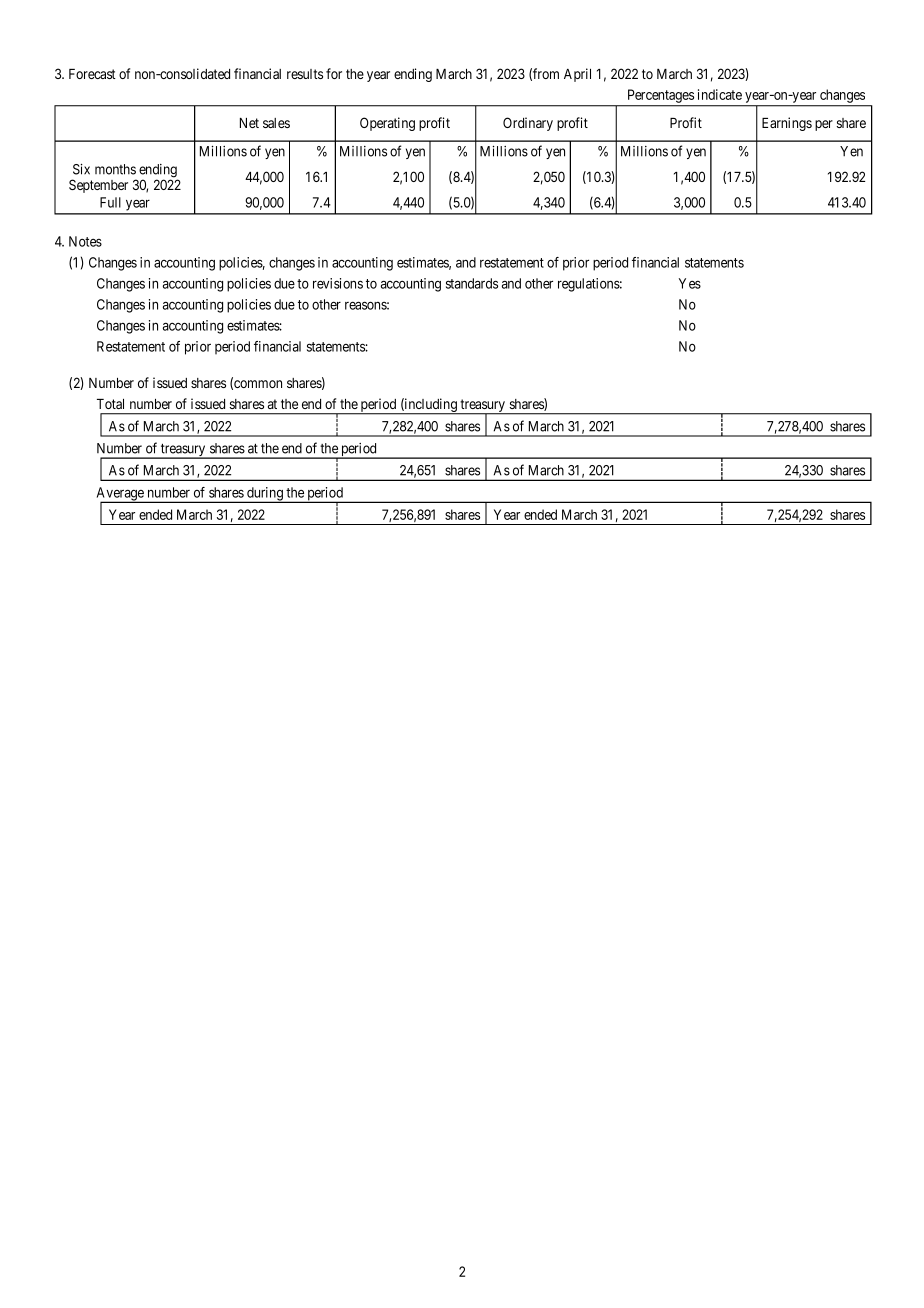  Describe the element at coordinates (690, 283) in the screenshot. I see `Yes` at that location.
